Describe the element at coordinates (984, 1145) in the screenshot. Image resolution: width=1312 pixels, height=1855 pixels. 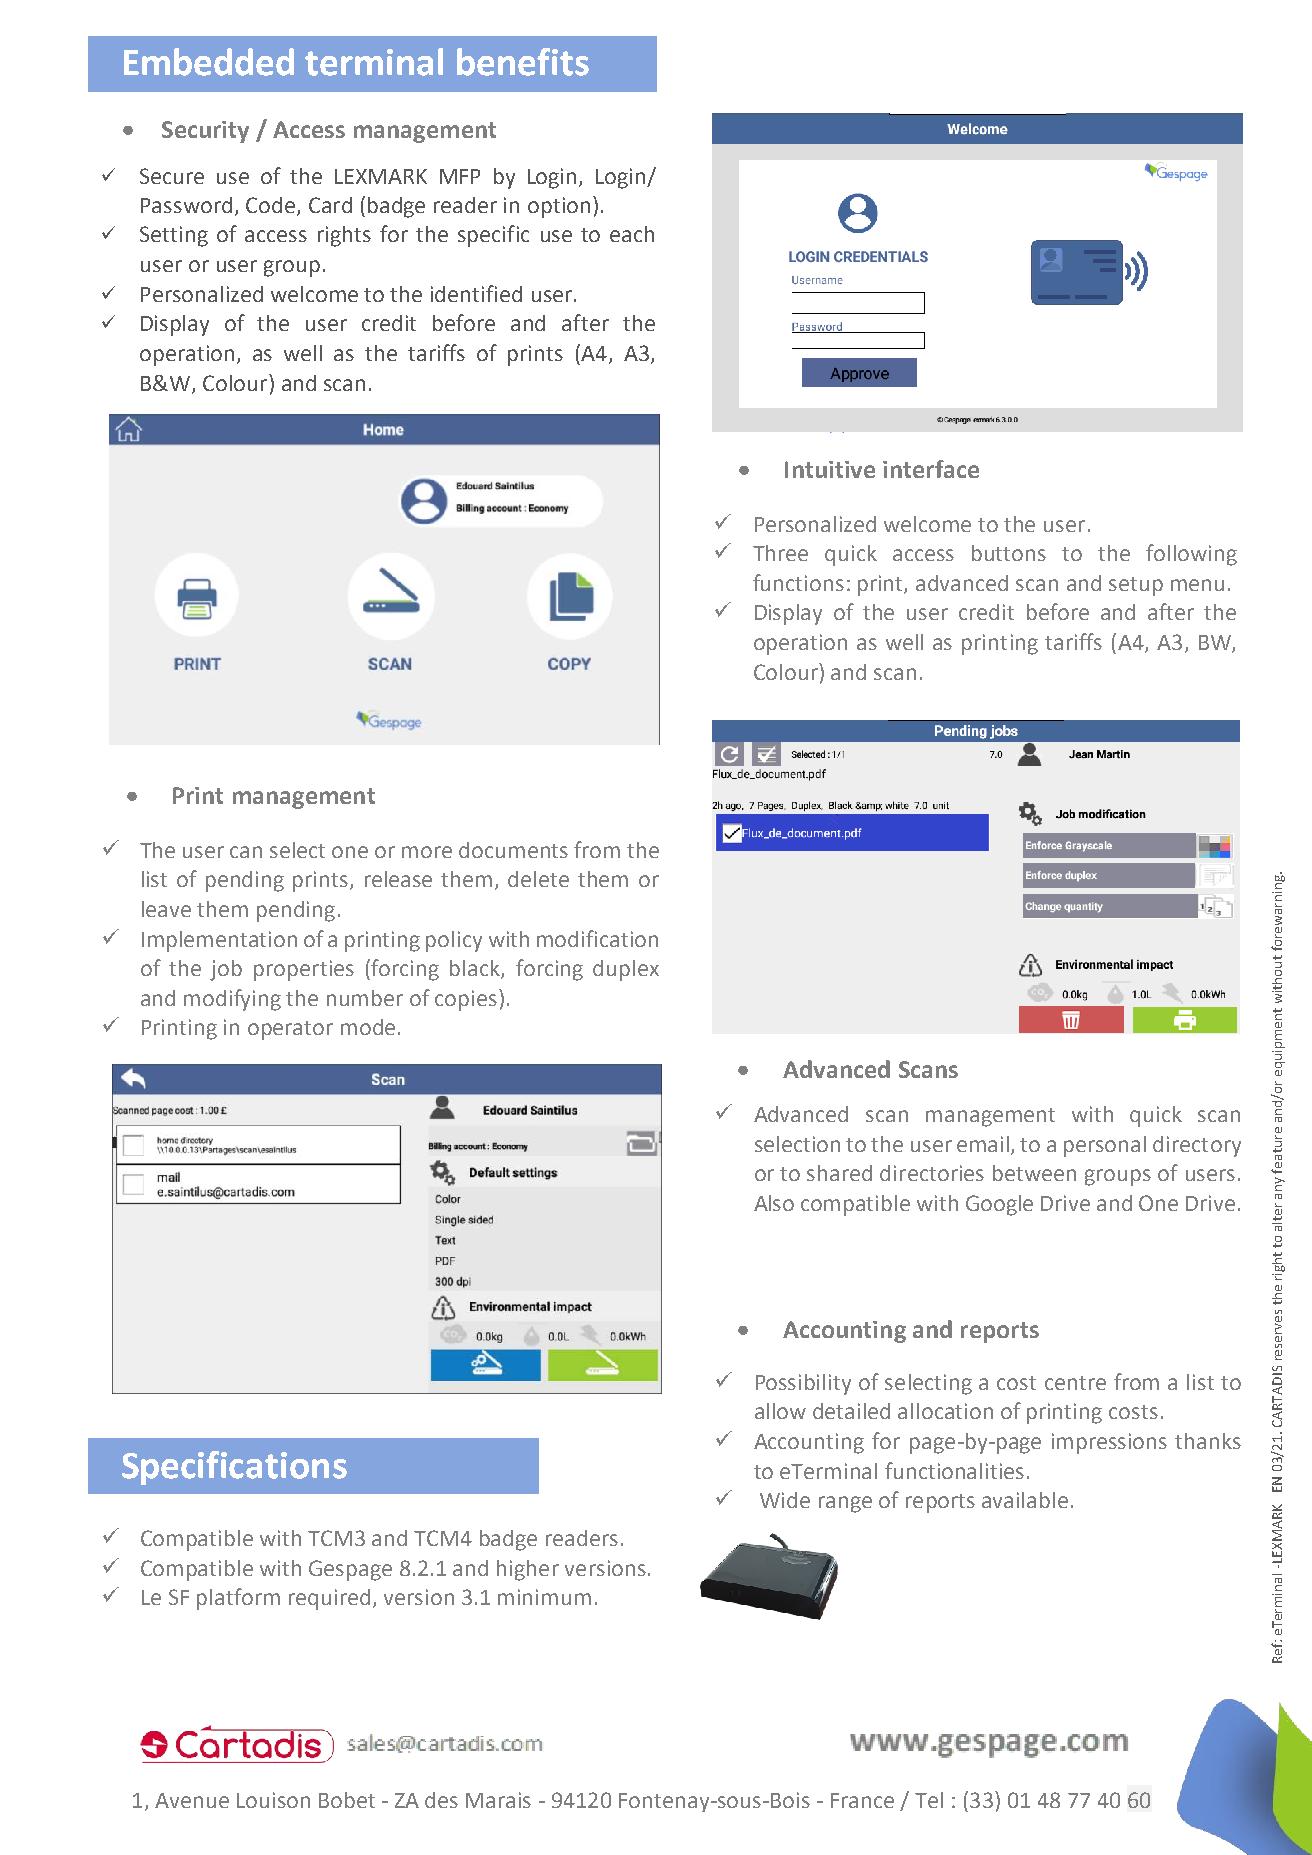
I see `email` at that location.
